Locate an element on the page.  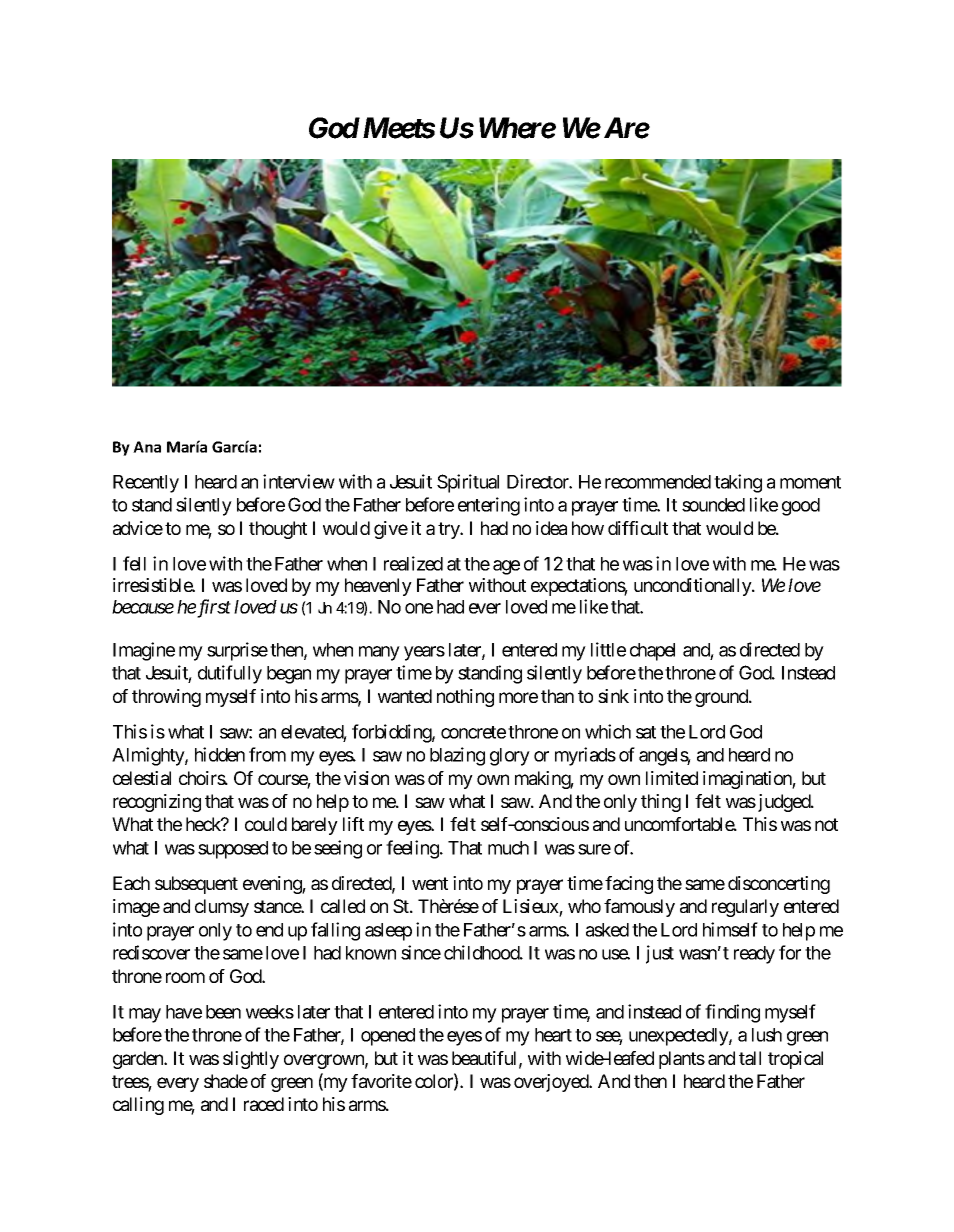
taking is located at coordinates (738, 483).
